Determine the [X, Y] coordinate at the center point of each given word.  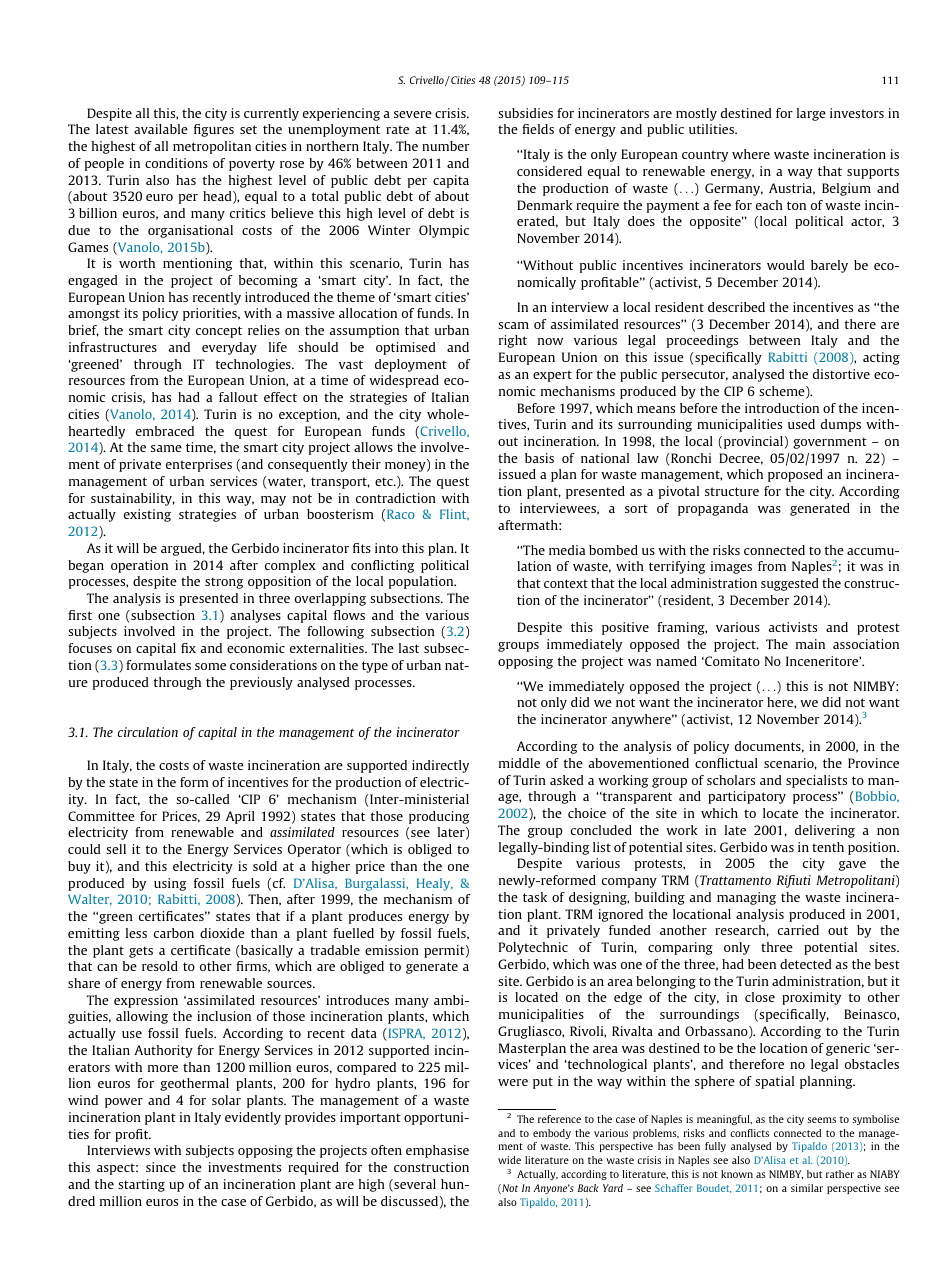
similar [807, 1188]
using [170, 884]
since [161, 1167]
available [161, 129]
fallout [238, 397]
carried [798, 930]
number [445, 146]
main [810, 644]
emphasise [437, 1151]
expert [552, 376]
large [811, 114]
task [535, 897]
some [210, 666]
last [409, 648]
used [801, 424]
